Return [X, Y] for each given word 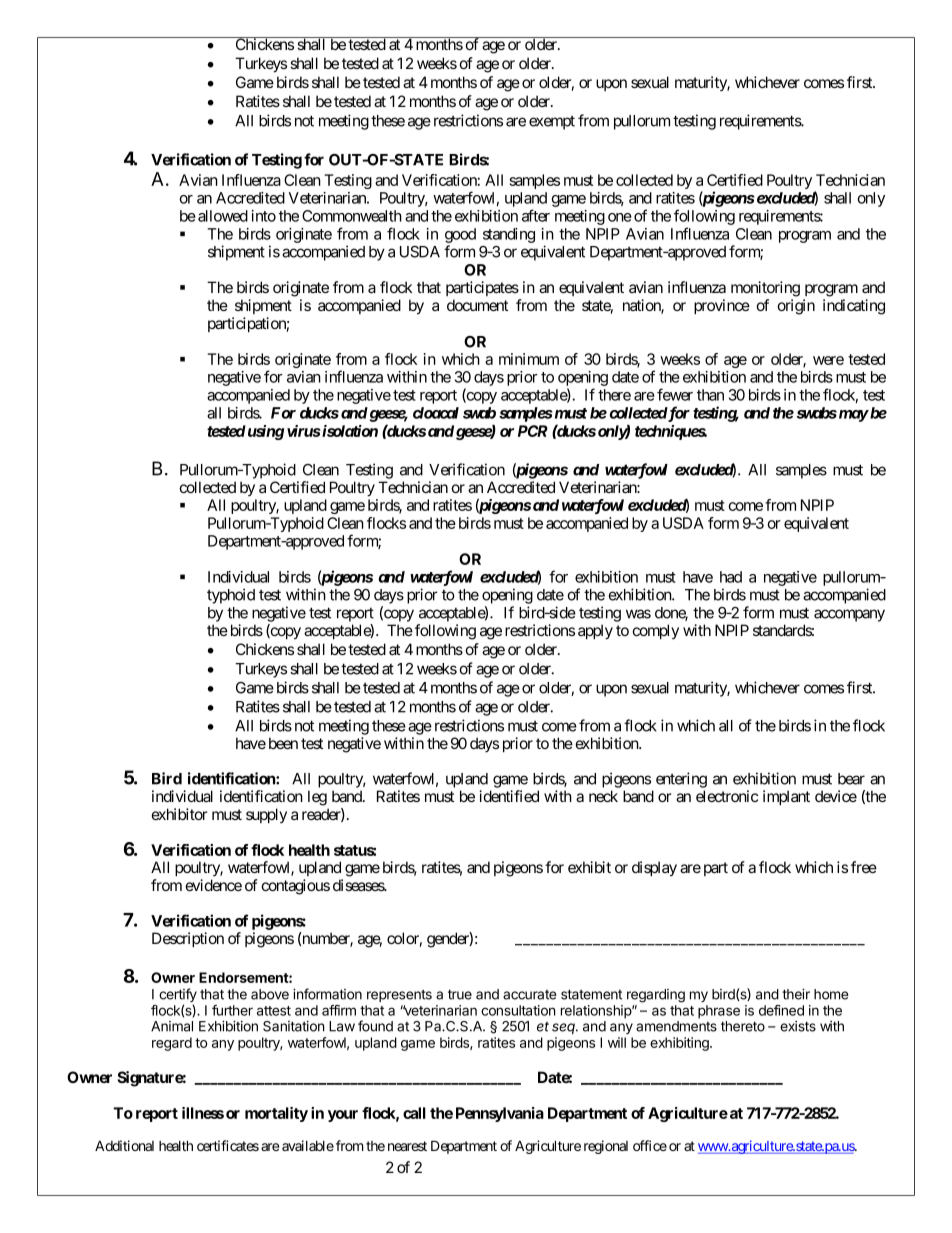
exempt [552, 123]
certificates [228, 1145]
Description [188, 939]
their [796, 994]
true [460, 994]
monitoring [765, 289]
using [264, 432]
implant [786, 797]
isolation [349, 431]
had [731, 577]
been [283, 743]
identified [509, 796]
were [828, 360]
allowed [223, 216]
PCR [533, 431]
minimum [529, 359]
